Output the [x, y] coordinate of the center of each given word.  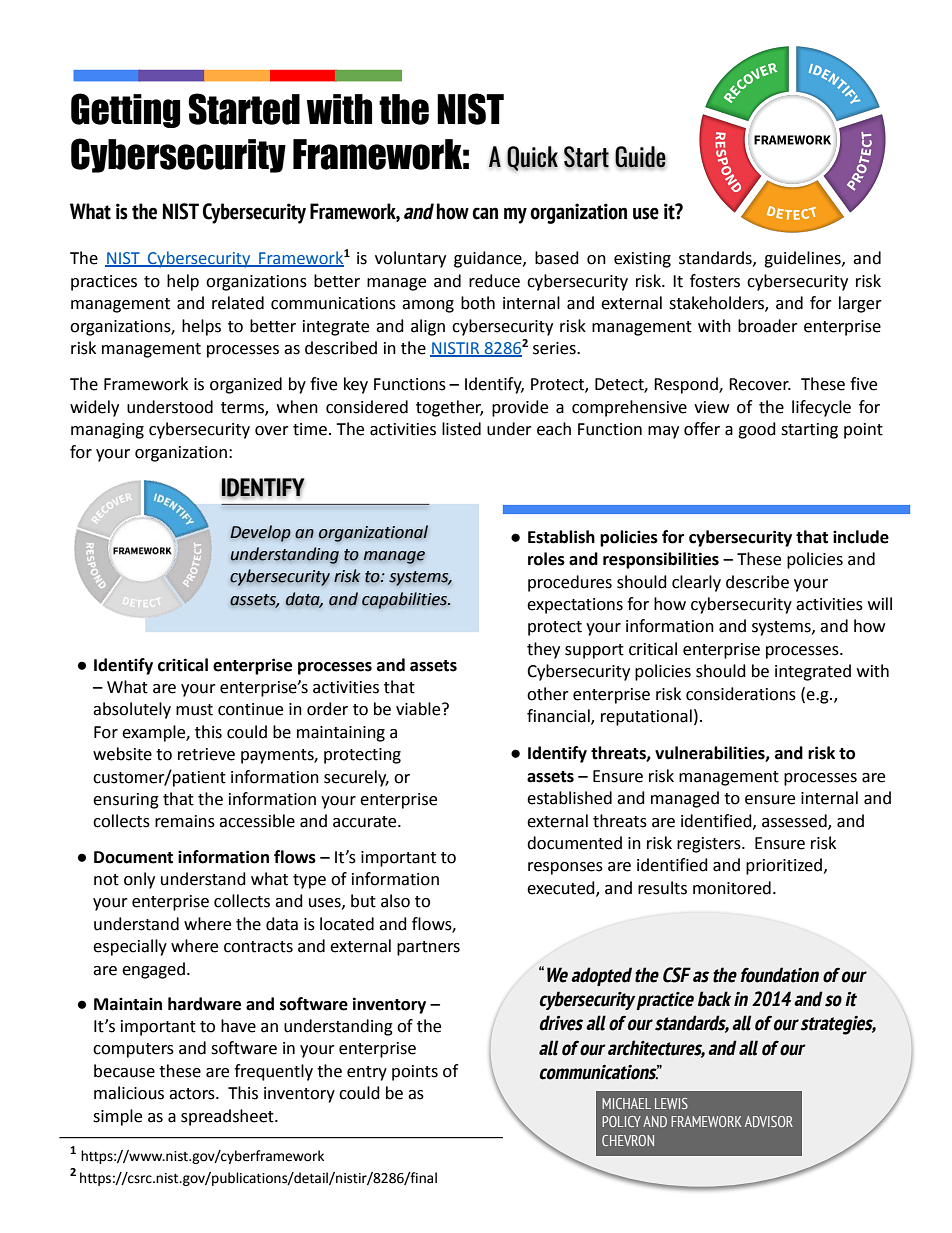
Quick [532, 158]
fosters [715, 281]
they [543, 650]
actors [193, 1094]
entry [367, 1073]
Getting [125, 110]
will [880, 603]
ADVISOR [769, 1121]
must [194, 710]
